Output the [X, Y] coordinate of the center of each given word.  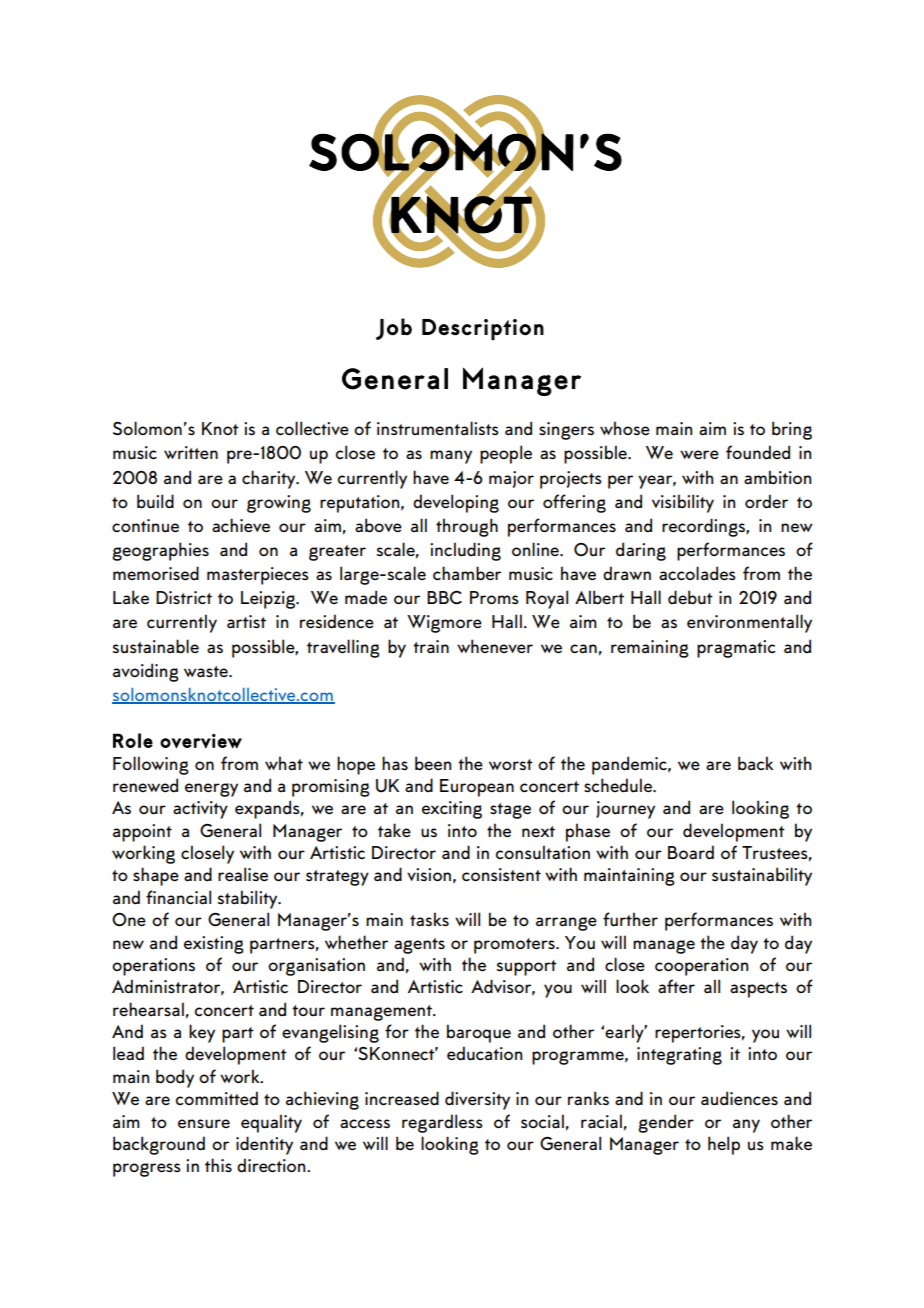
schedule [619, 785]
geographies [160, 551]
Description [483, 329]
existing [214, 945]
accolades [697, 573]
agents [419, 946]
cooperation [701, 967]
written [191, 452]
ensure [204, 1124]
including [465, 551]
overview [201, 741]
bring [792, 430]
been [433, 763]
